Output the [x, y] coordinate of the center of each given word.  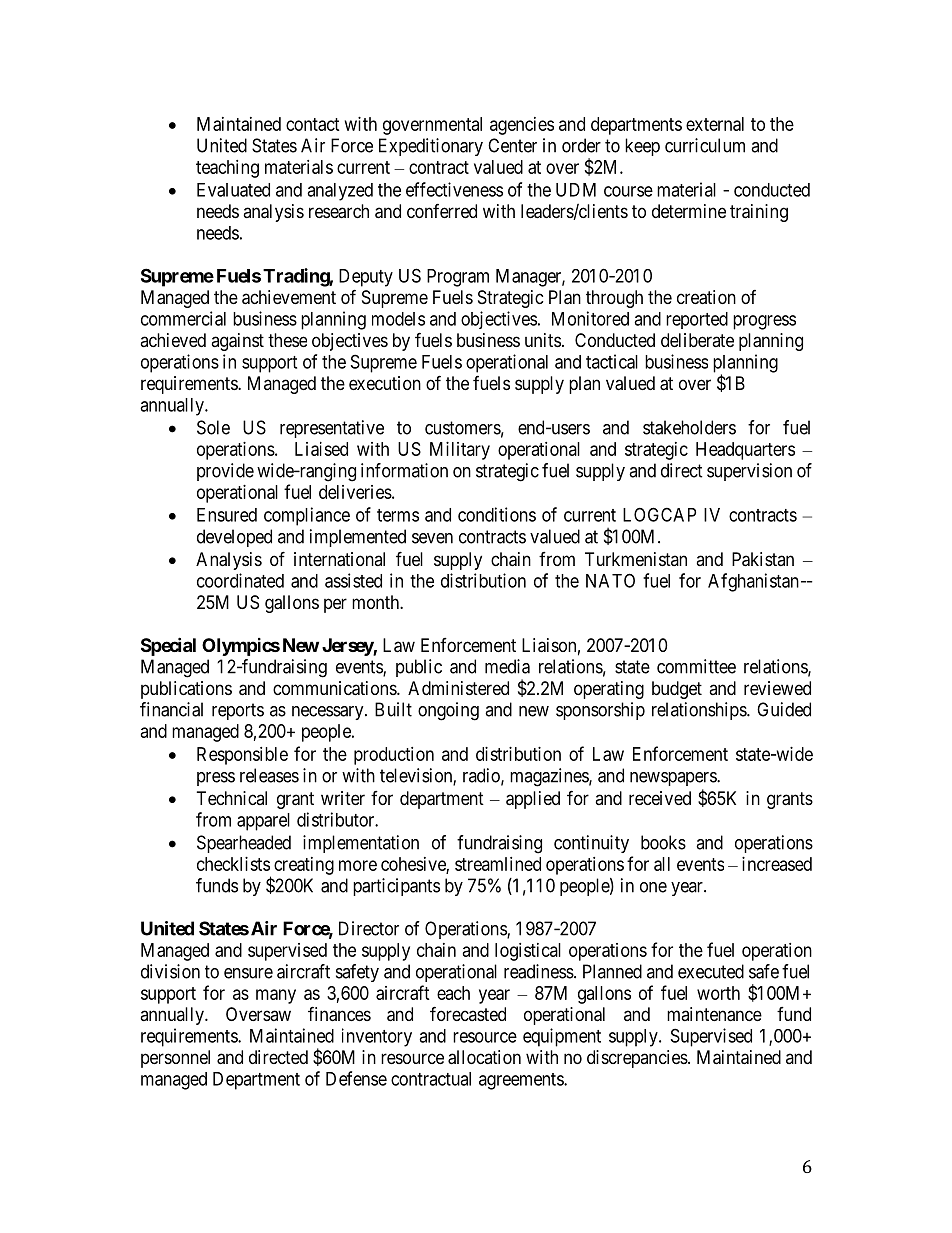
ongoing [448, 711]
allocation [484, 1057]
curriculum [705, 145]
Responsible [242, 756]
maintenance [714, 1014]
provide [225, 472]
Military [460, 451]
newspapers [674, 779]
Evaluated [233, 190]
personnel [175, 1059]
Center [512, 145]
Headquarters [745, 451]
